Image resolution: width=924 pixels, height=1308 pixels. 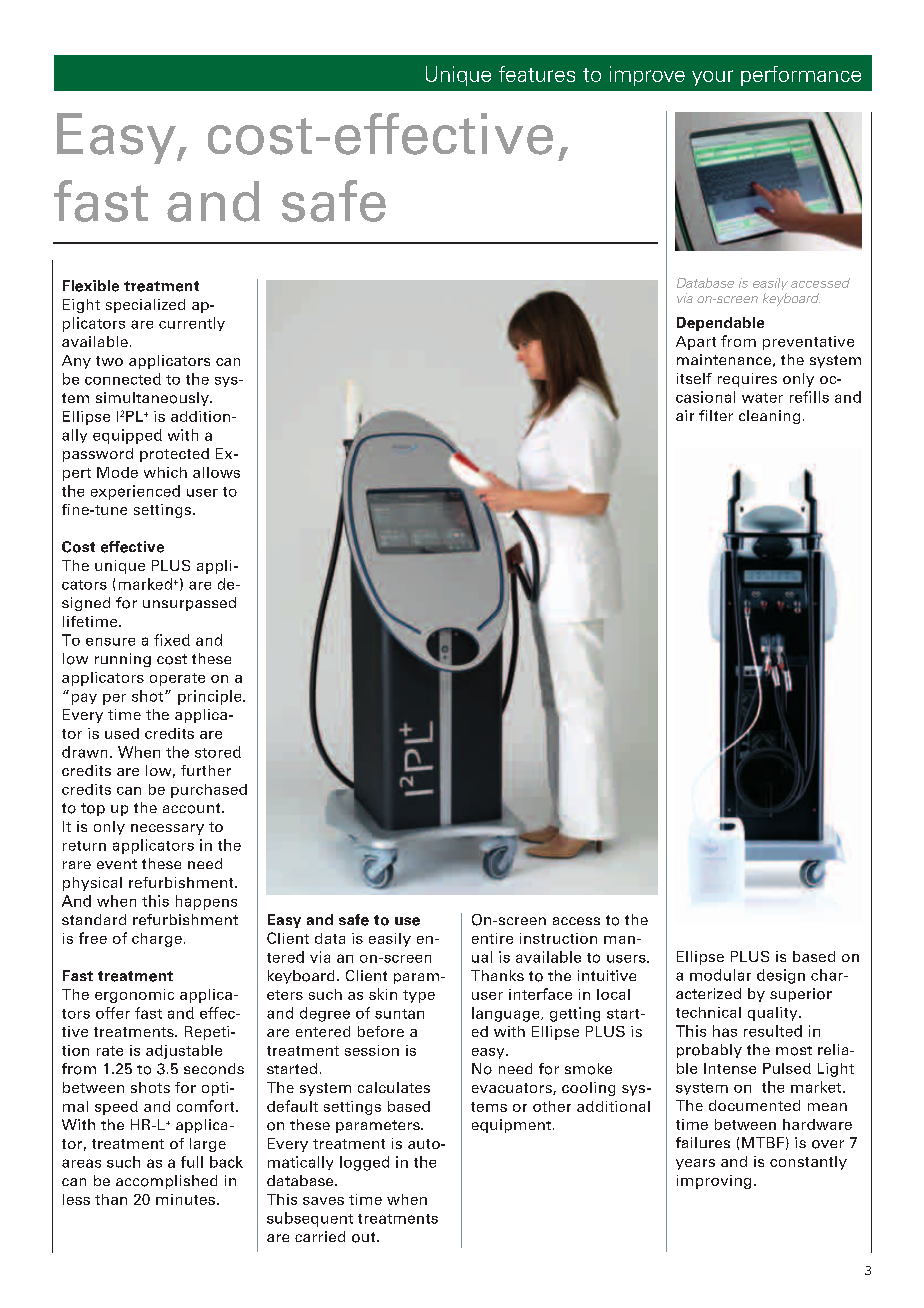 I want to click on features, so click(x=537, y=74).
